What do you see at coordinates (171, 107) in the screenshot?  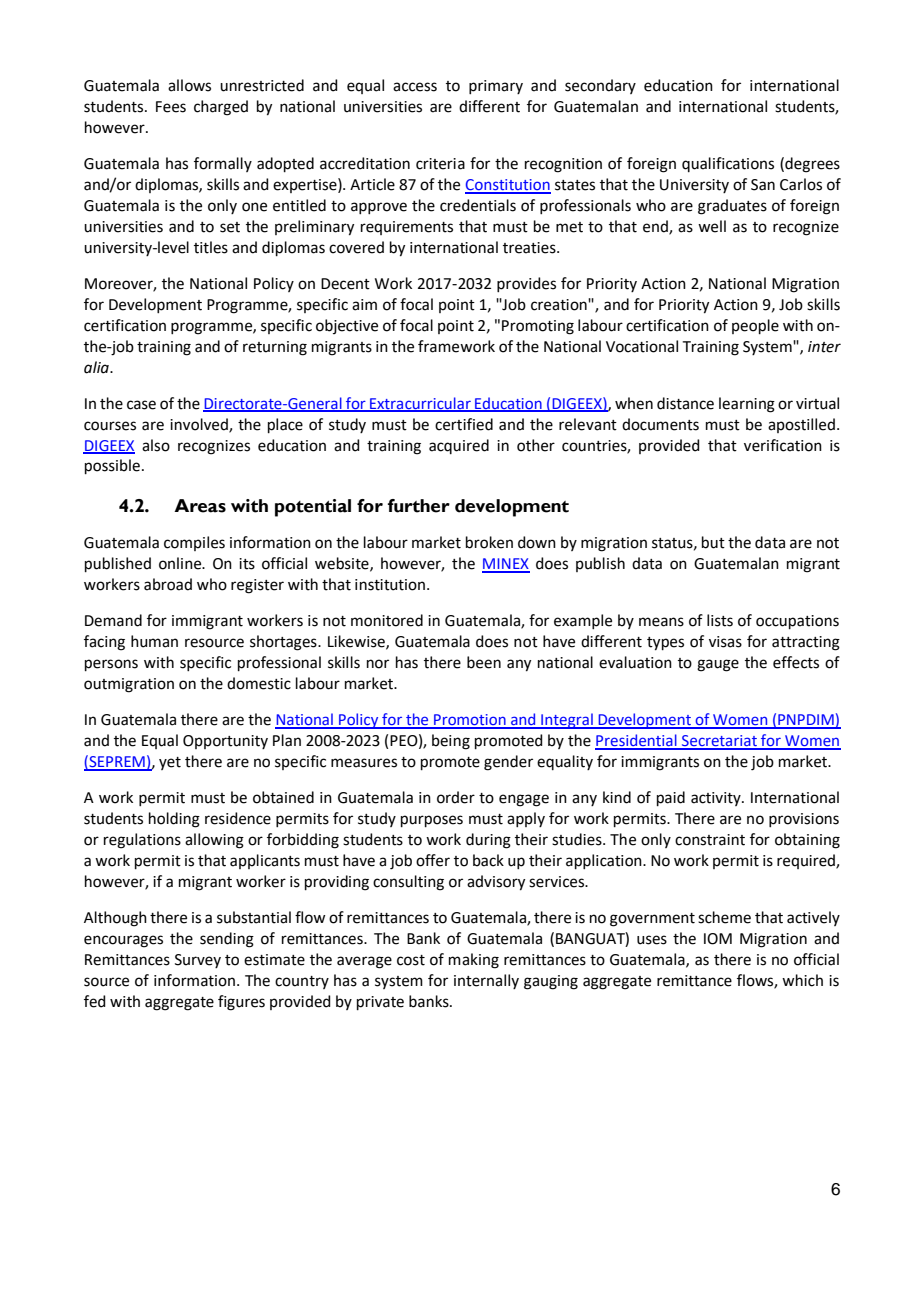 I see `Fees` at bounding box center [171, 107].
